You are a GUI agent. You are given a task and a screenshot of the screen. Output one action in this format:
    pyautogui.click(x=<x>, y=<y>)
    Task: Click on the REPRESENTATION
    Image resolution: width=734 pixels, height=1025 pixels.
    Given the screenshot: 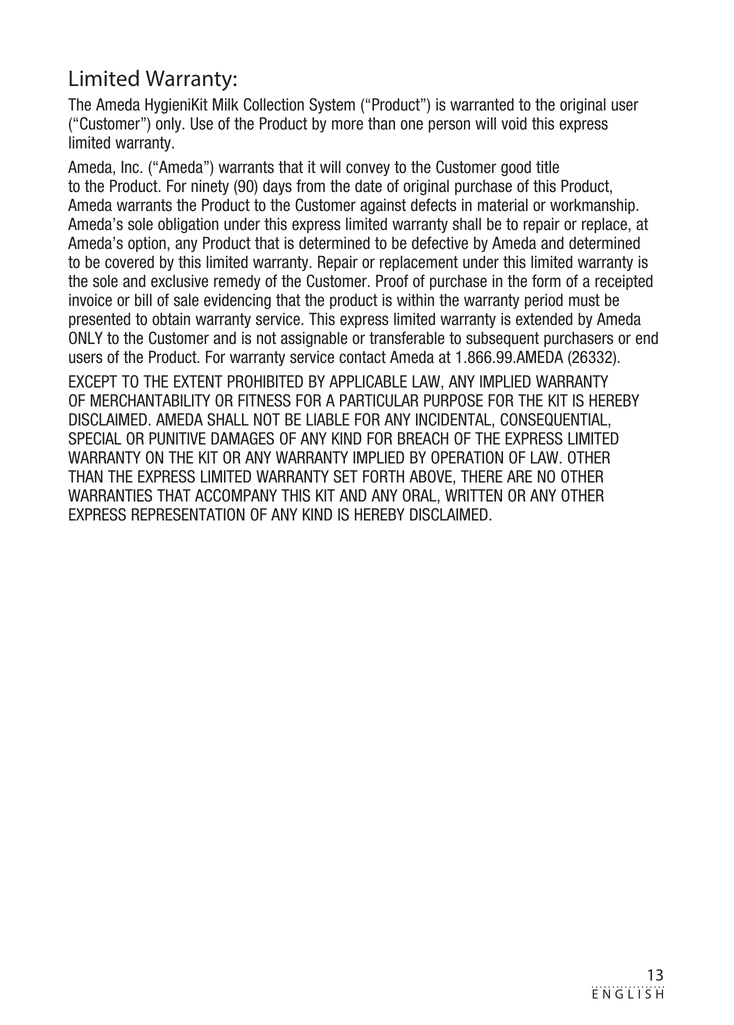 What is the action you would take?
    pyautogui.click(x=188, y=514)
